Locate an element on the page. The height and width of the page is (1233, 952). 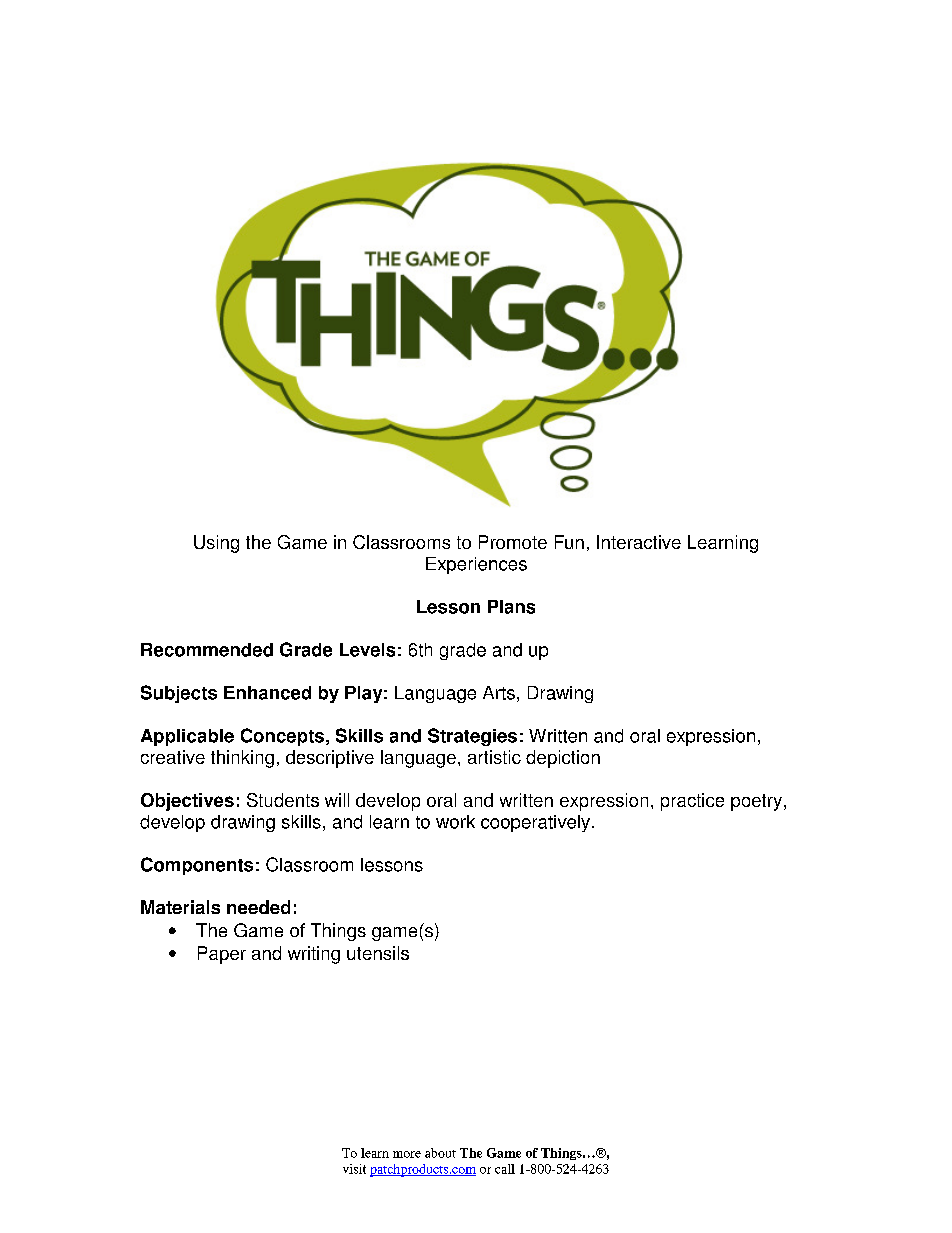
call is located at coordinates (505, 1169).
